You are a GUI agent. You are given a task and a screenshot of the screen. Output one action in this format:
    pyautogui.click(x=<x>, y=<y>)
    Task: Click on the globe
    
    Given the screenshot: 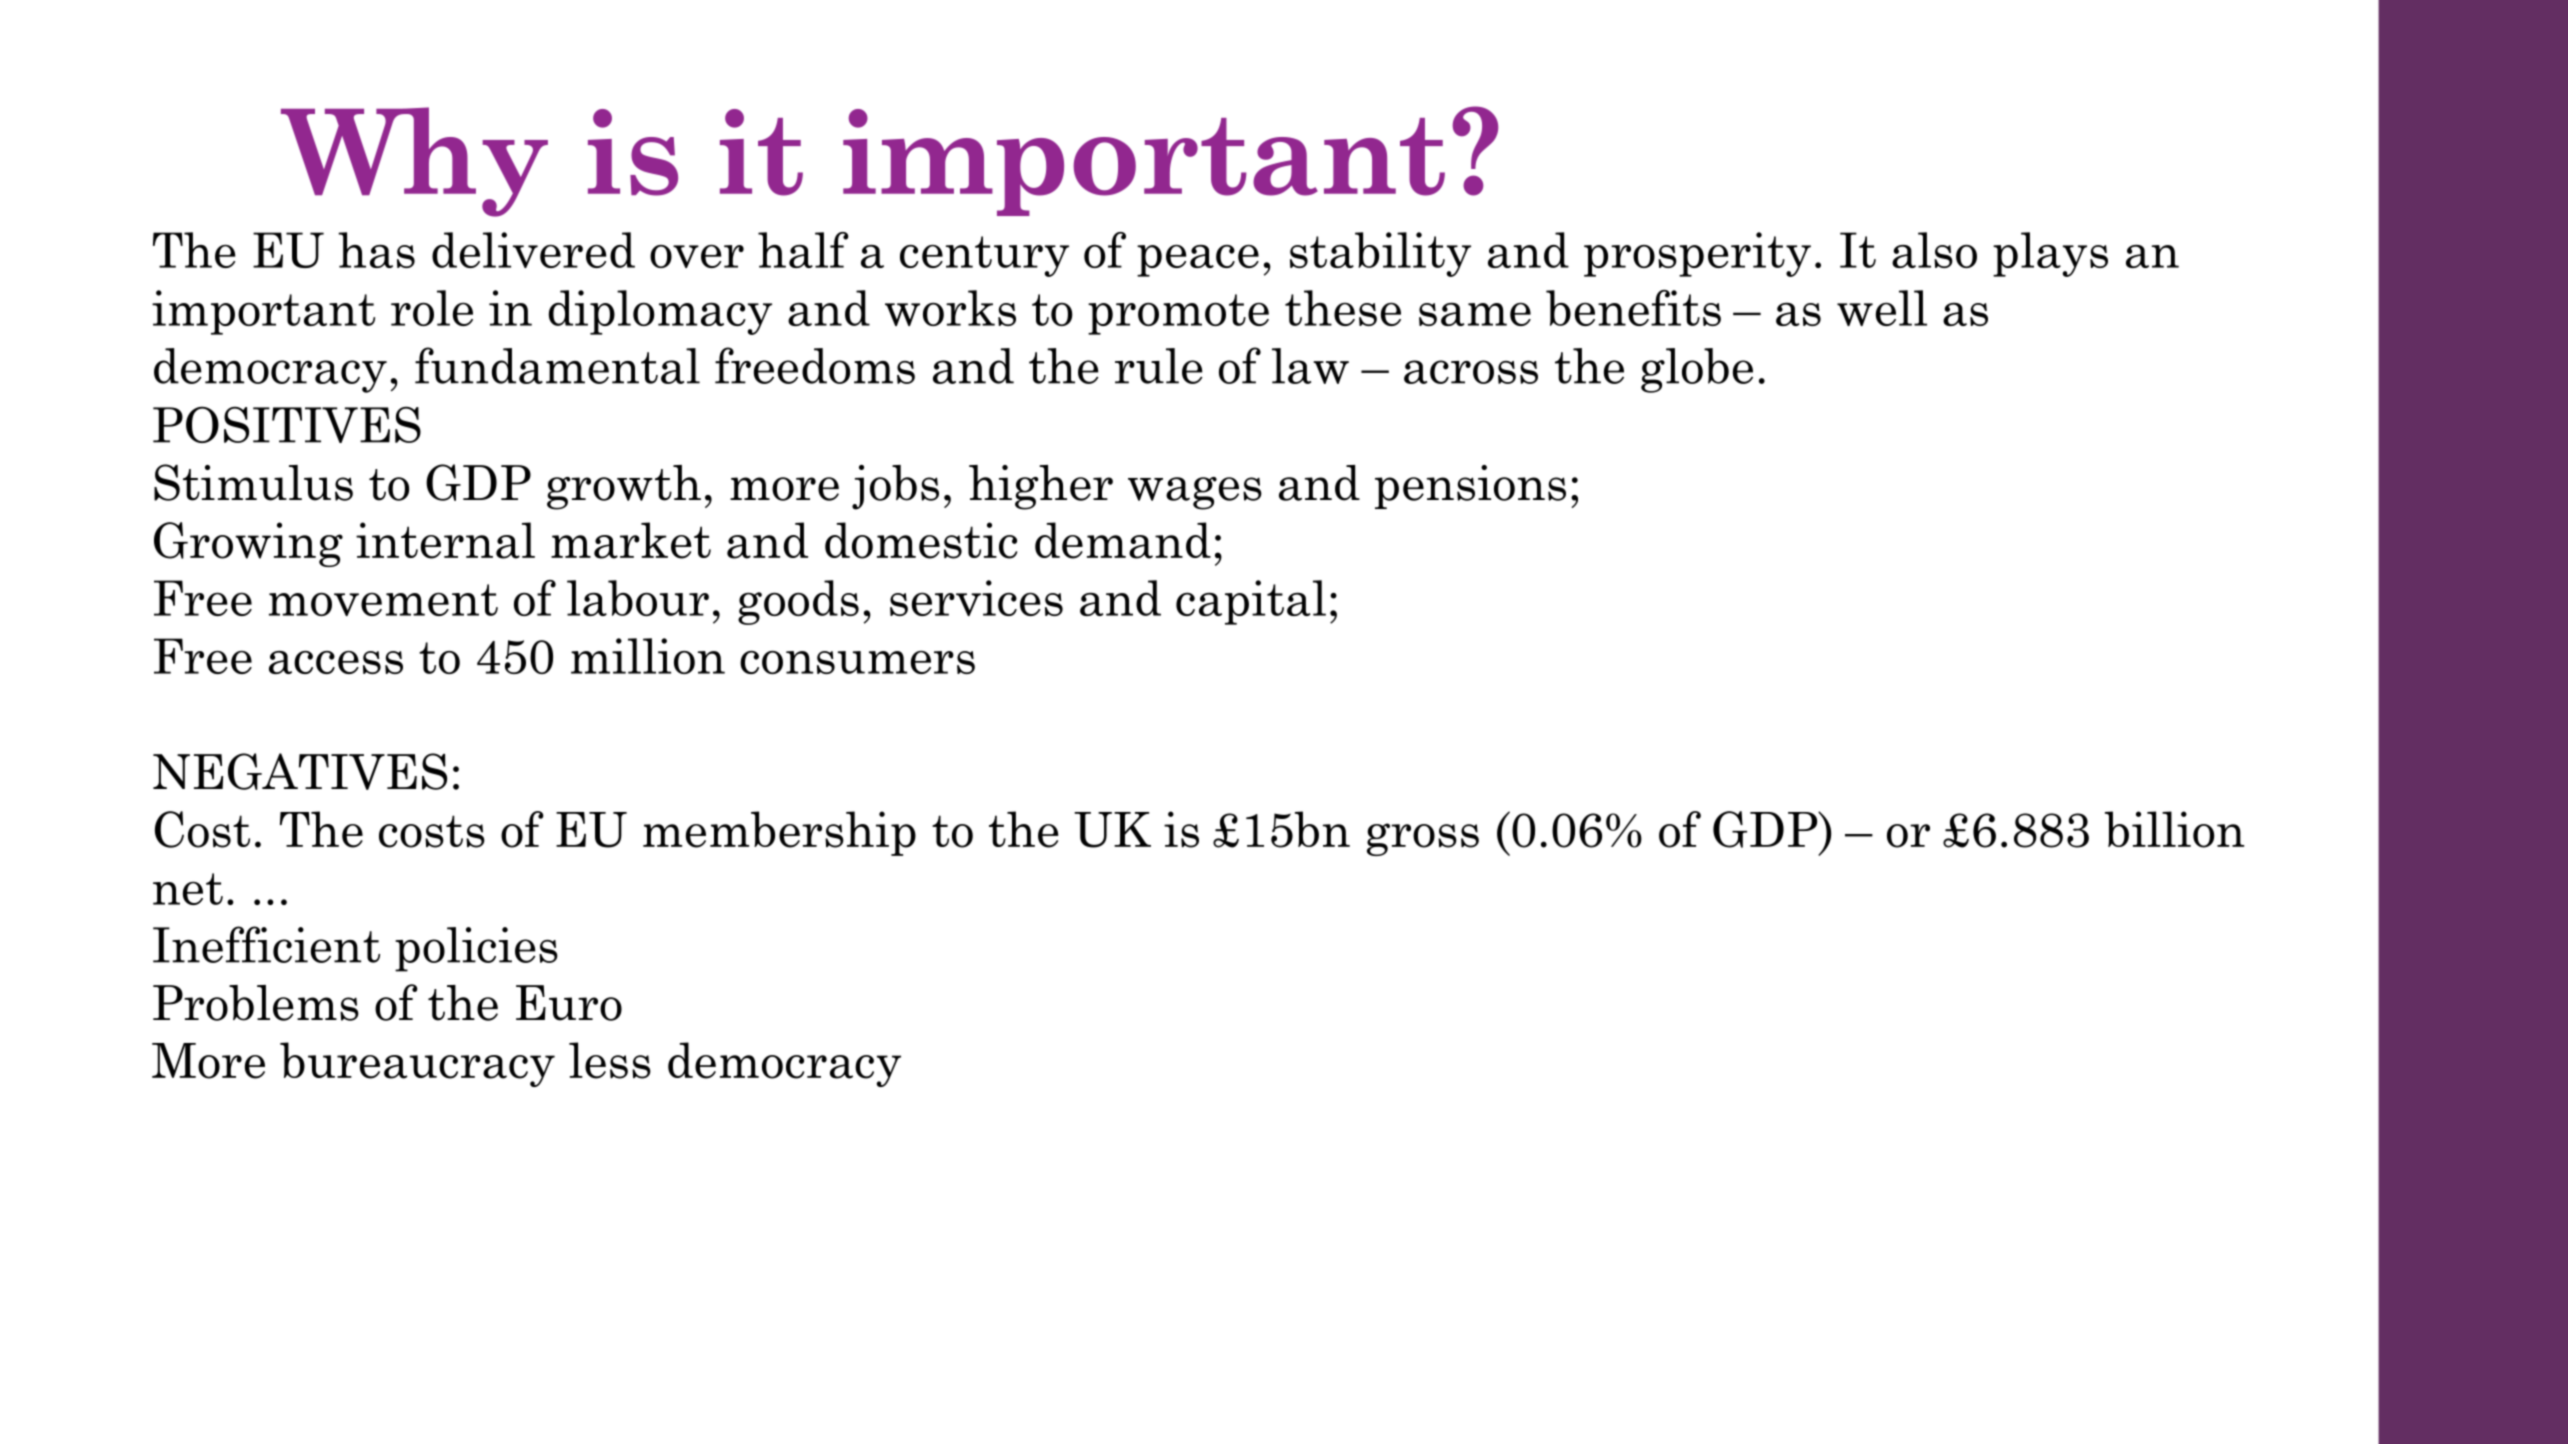 What is the action you would take?
    pyautogui.click(x=1697, y=370)
